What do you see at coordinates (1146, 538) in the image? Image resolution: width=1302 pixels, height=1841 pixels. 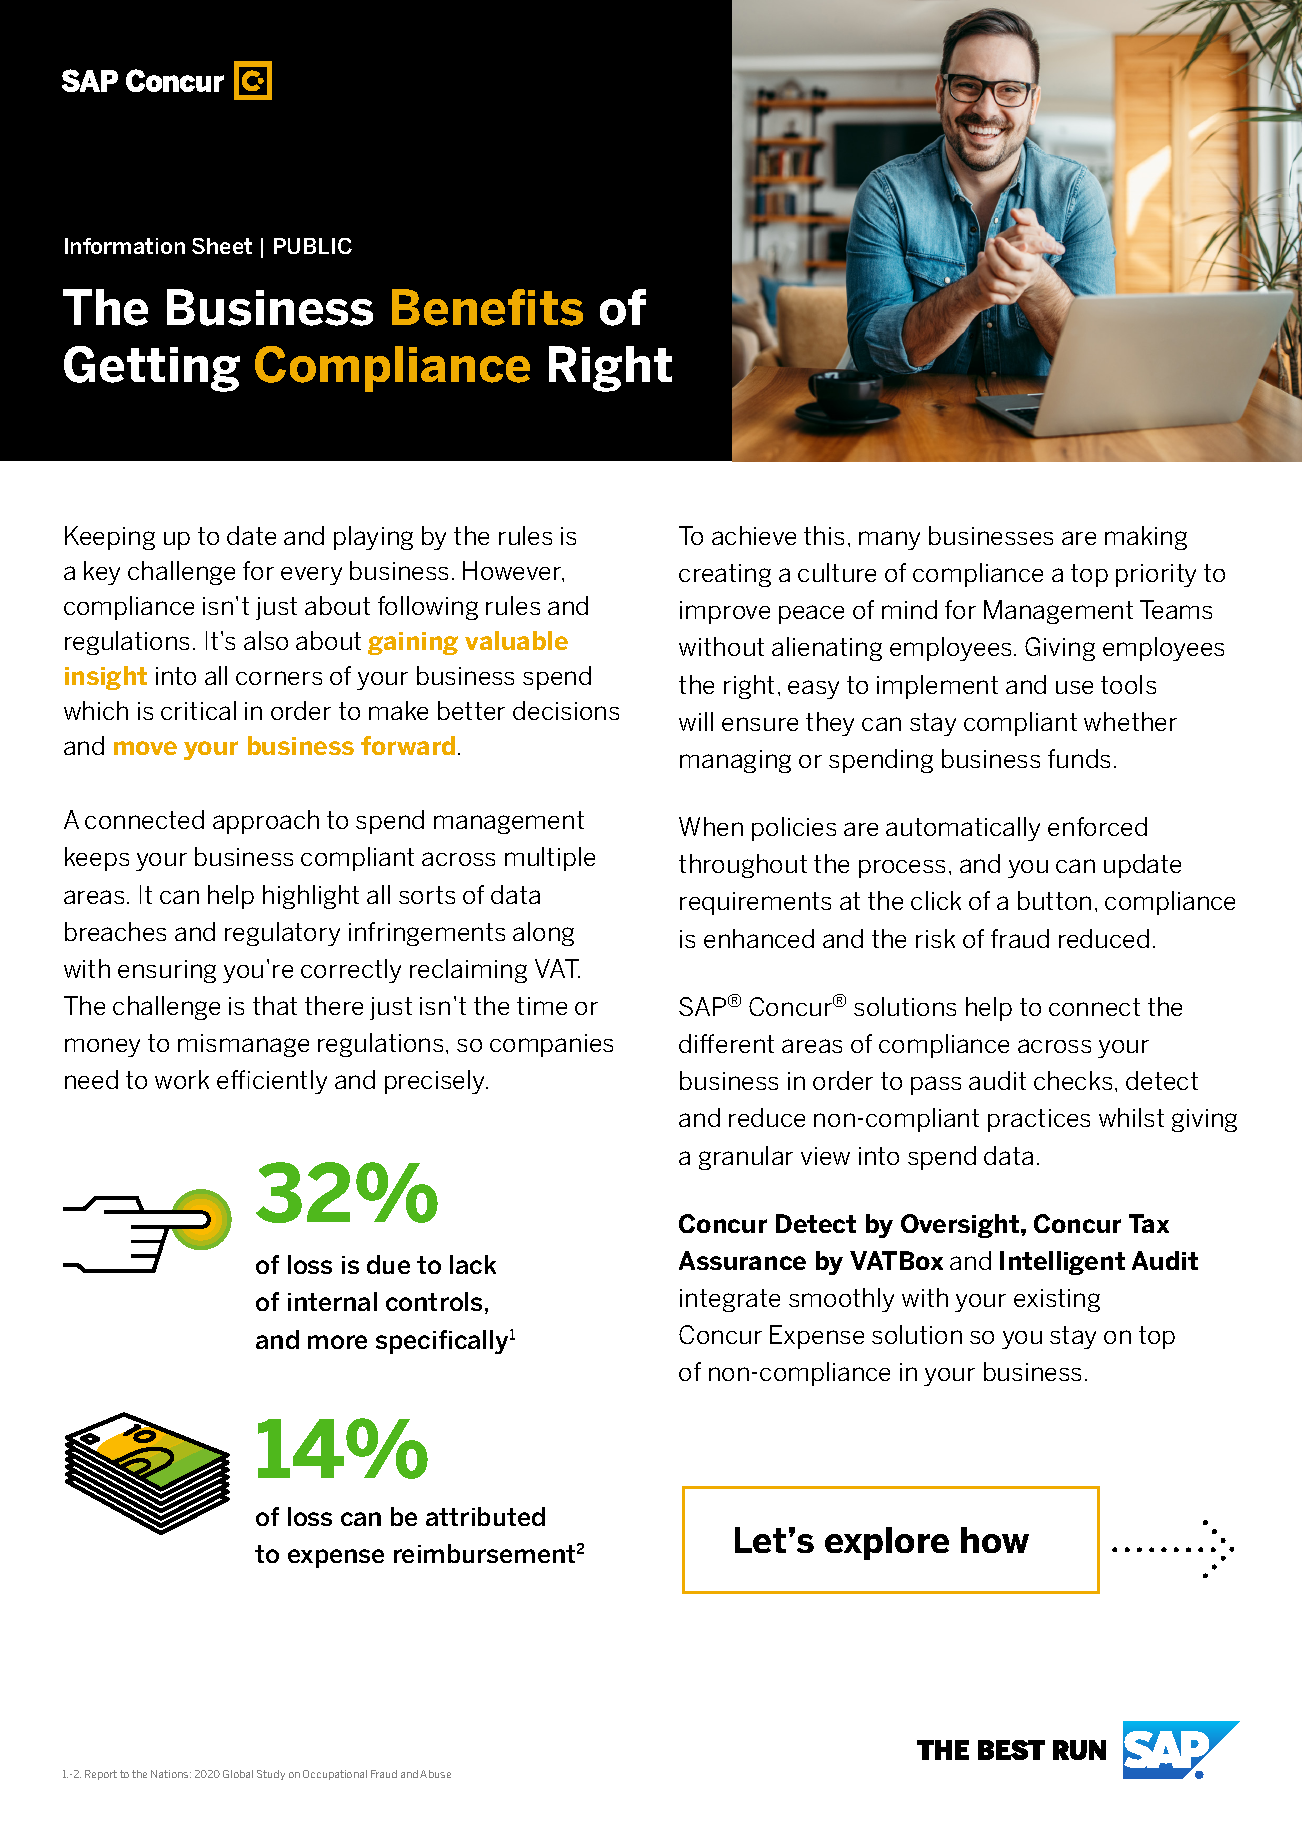 I see `making` at bounding box center [1146, 538].
